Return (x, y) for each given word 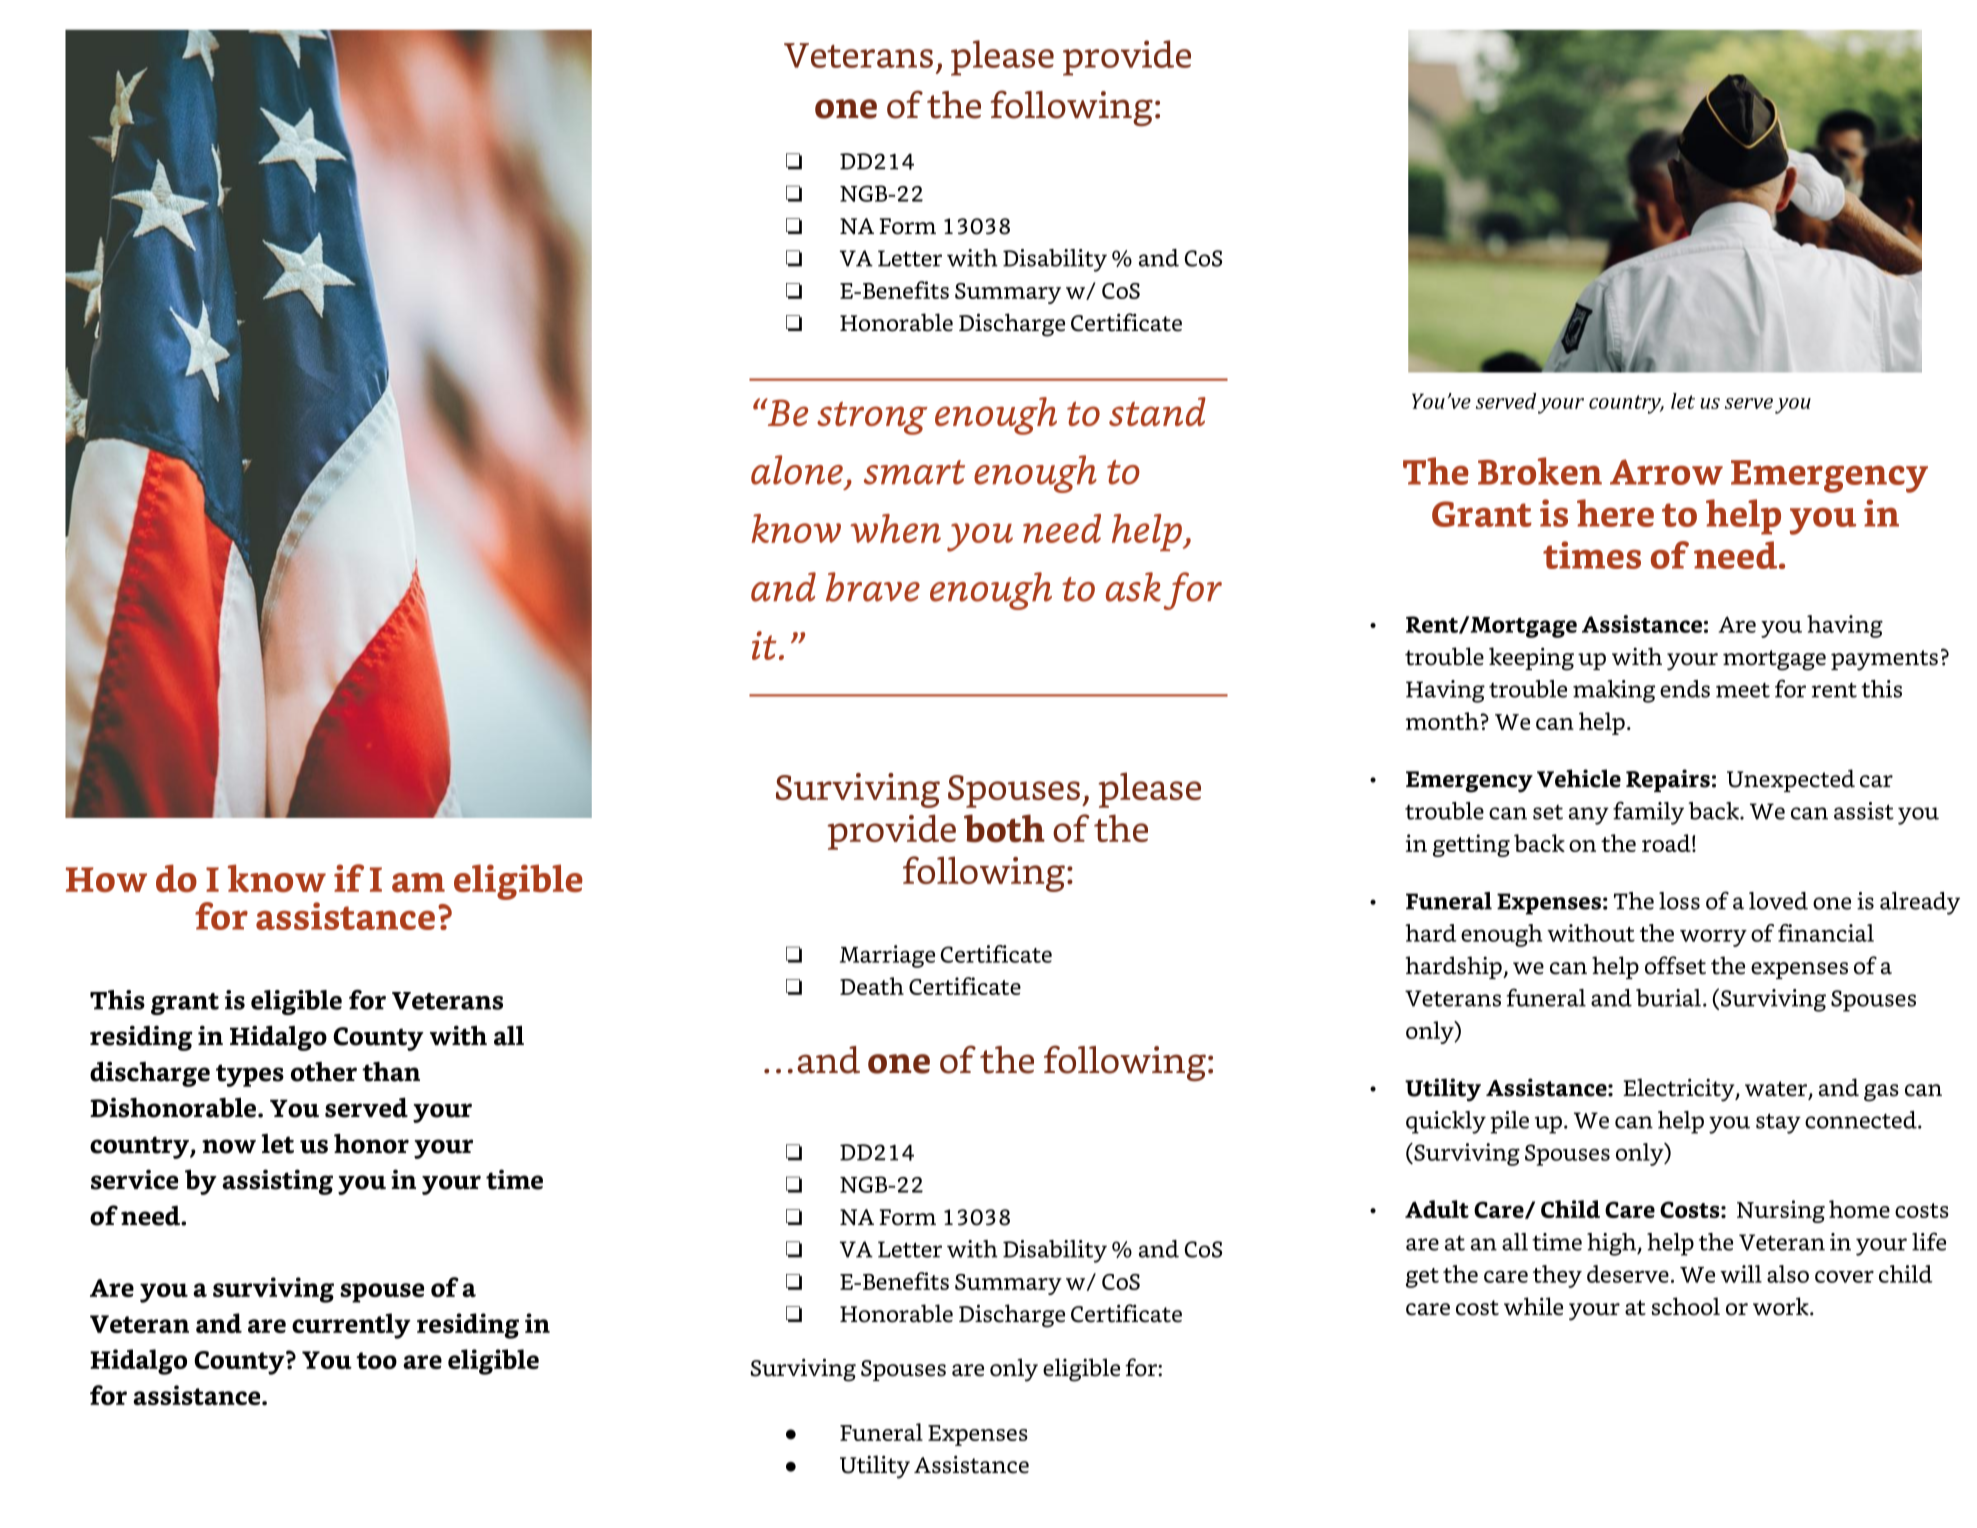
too (376, 1360)
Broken (1540, 471)
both (1004, 828)
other (324, 1072)
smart (914, 472)
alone (797, 470)
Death (872, 986)
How (106, 879)
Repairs (1668, 780)
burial (1668, 998)
